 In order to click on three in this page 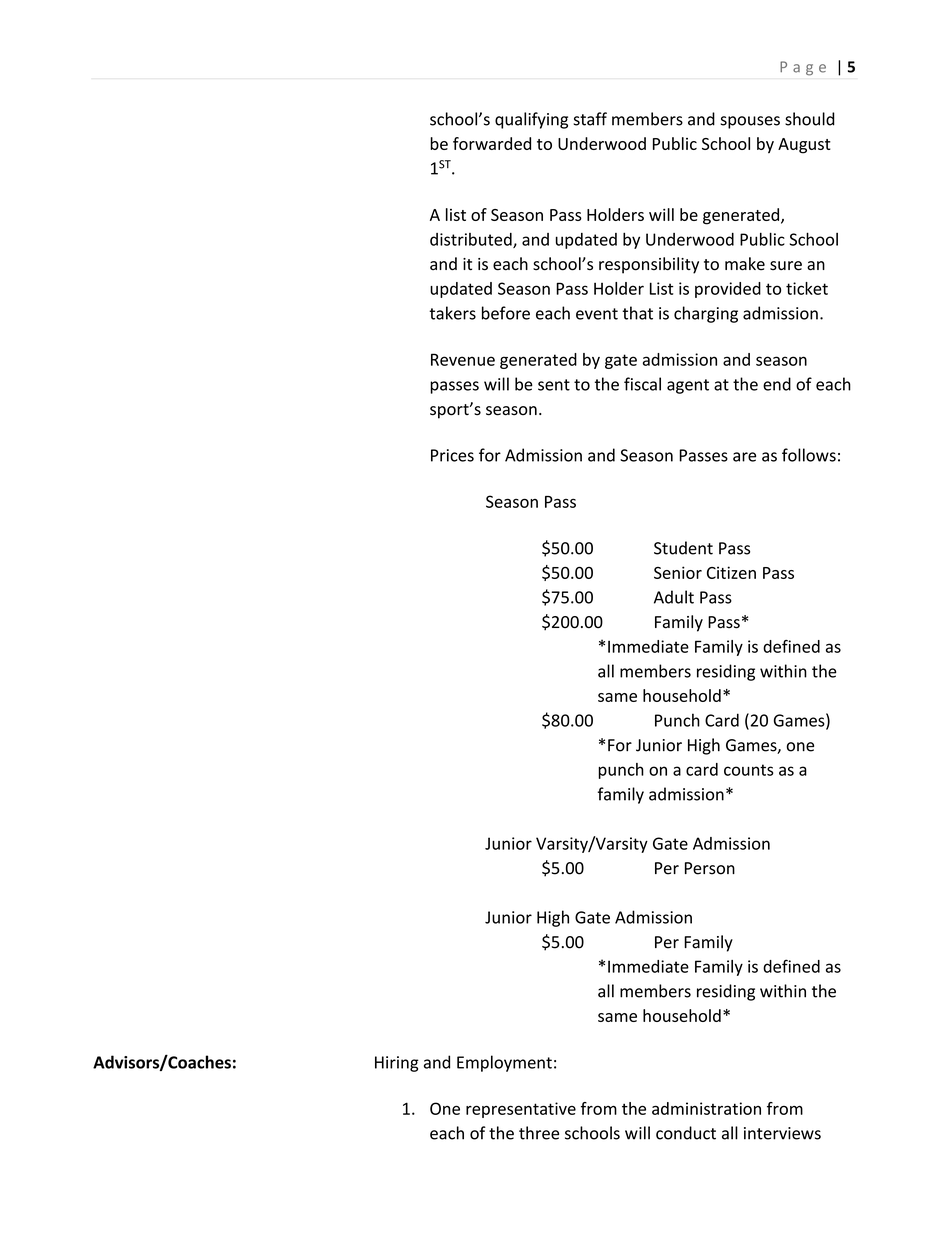, I will do `click(539, 1133)`.
